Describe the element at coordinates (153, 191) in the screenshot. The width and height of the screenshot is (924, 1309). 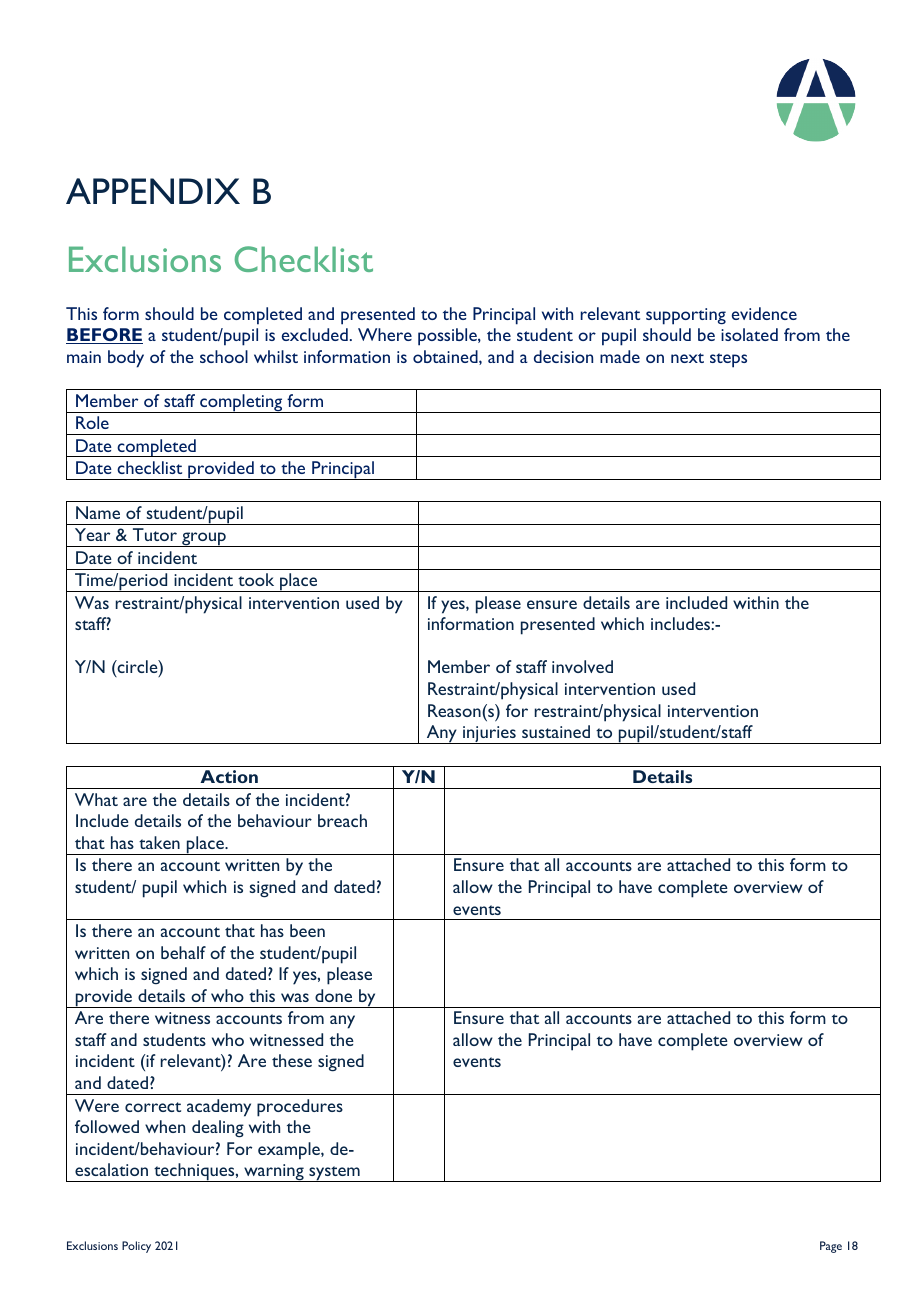
I see `APPENDIX` at that location.
